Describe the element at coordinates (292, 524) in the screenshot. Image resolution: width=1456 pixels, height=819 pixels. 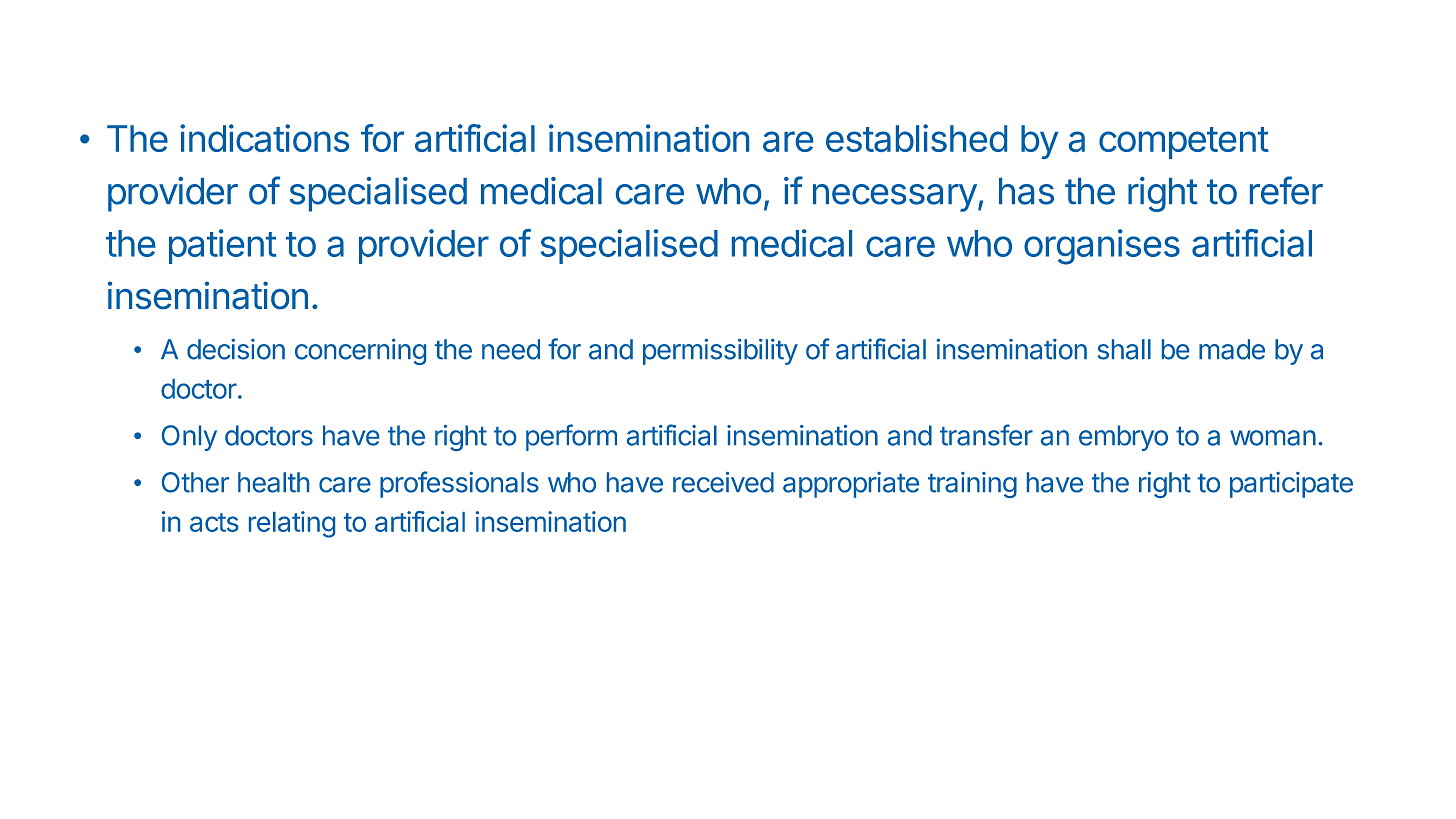
I see `relating` at that location.
